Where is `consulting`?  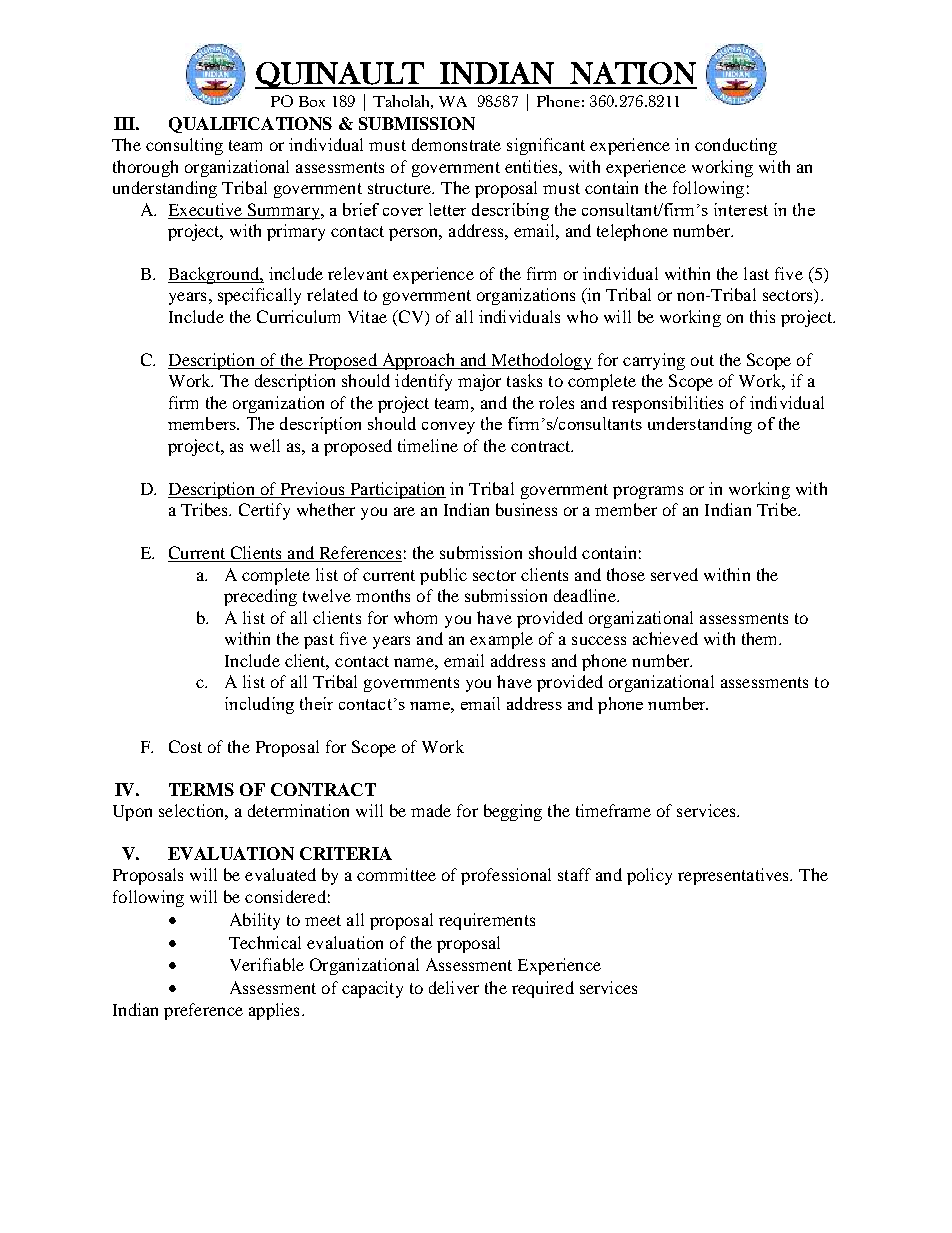 consulting is located at coordinates (184, 146).
